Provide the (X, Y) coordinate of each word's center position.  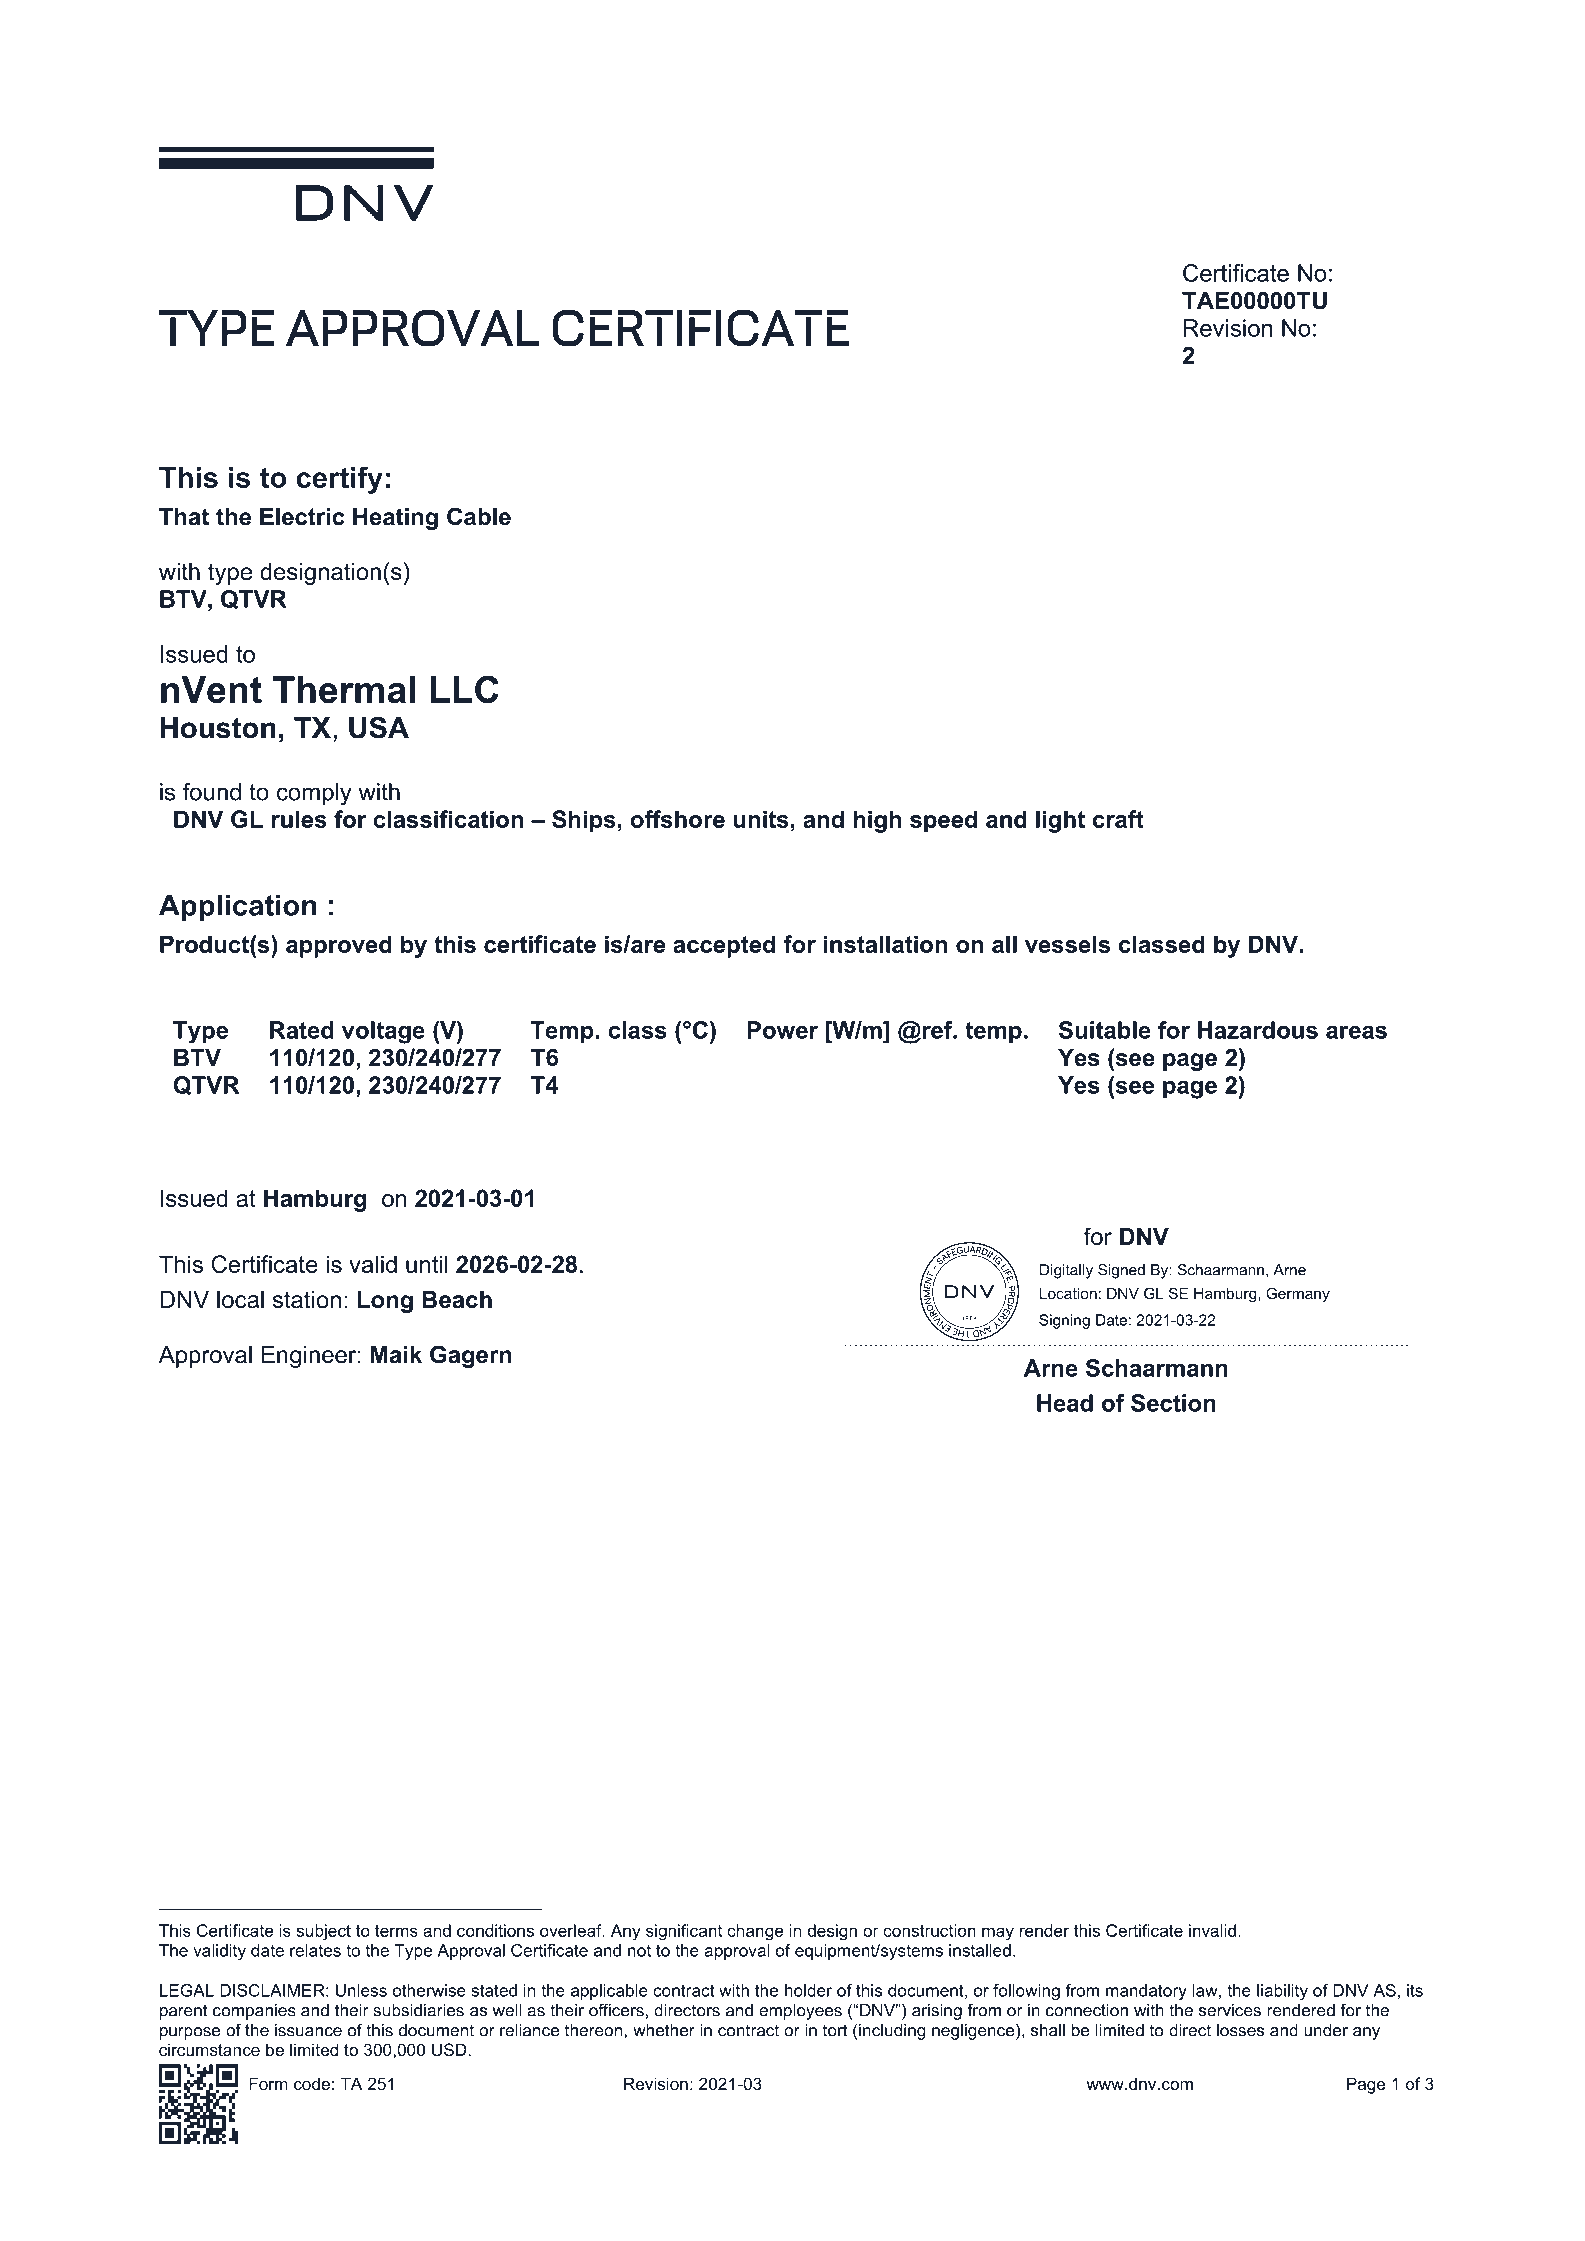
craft (1118, 819)
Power (782, 1030)
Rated (302, 1030)
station (307, 1300)
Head (1065, 1403)
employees (800, 2012)
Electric (302, 517)
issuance (308, 2030)
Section (1173, 1403)
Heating (395, 519)
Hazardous (1258, 1030)
